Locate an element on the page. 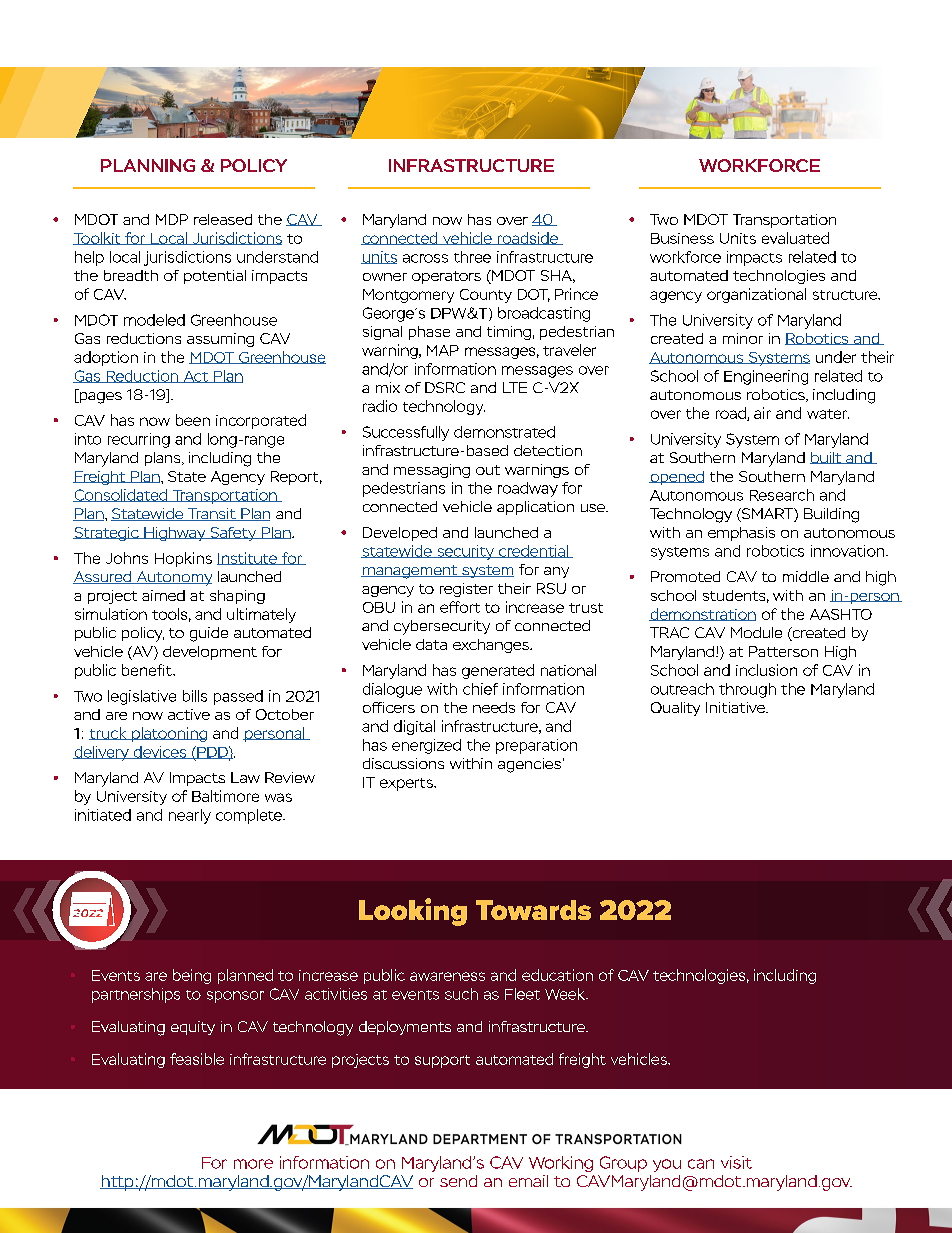 The width and height of the image is (952, 1233). Module is located at coordinates (756, 632).
